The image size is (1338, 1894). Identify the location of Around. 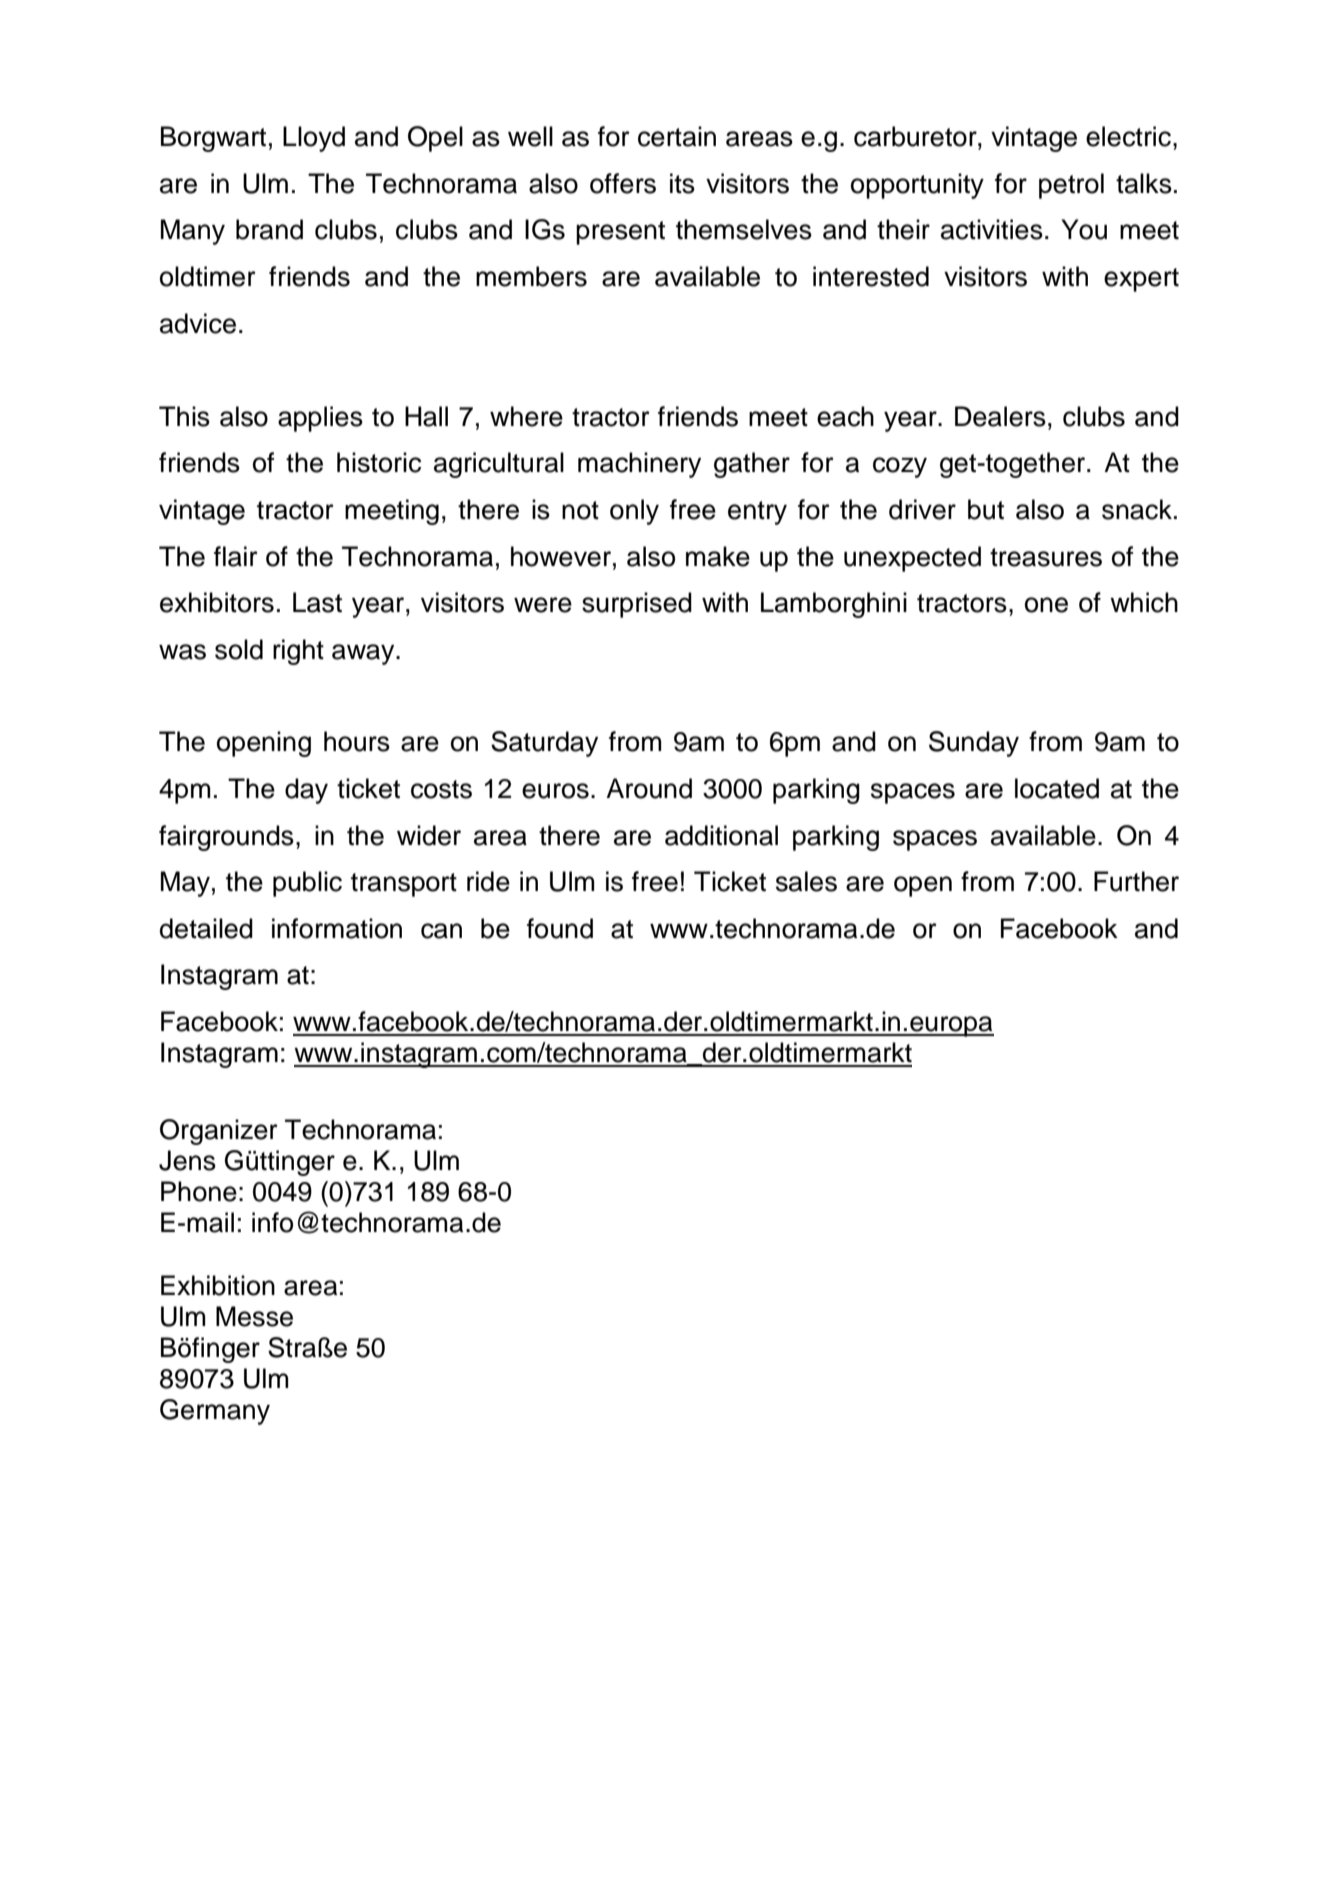
(649, 788).
